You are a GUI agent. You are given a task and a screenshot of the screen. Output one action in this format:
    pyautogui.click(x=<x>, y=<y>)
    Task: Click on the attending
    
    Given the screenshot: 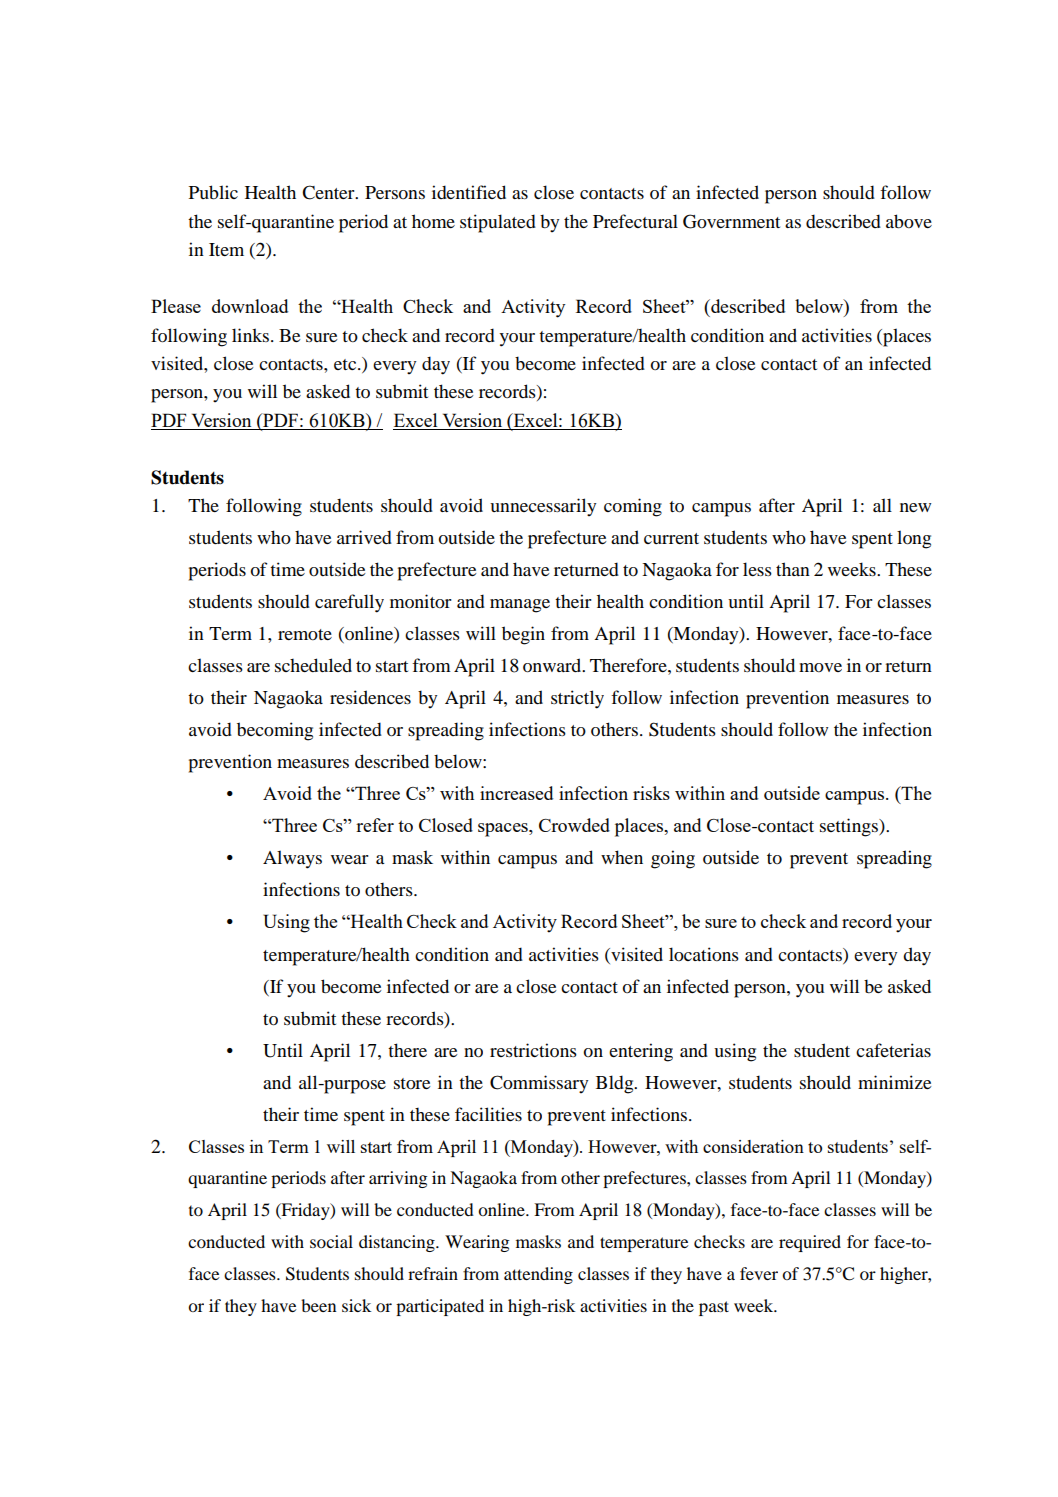 What is the action you would take?
    pyautogui.click(x=538, y=1275)
